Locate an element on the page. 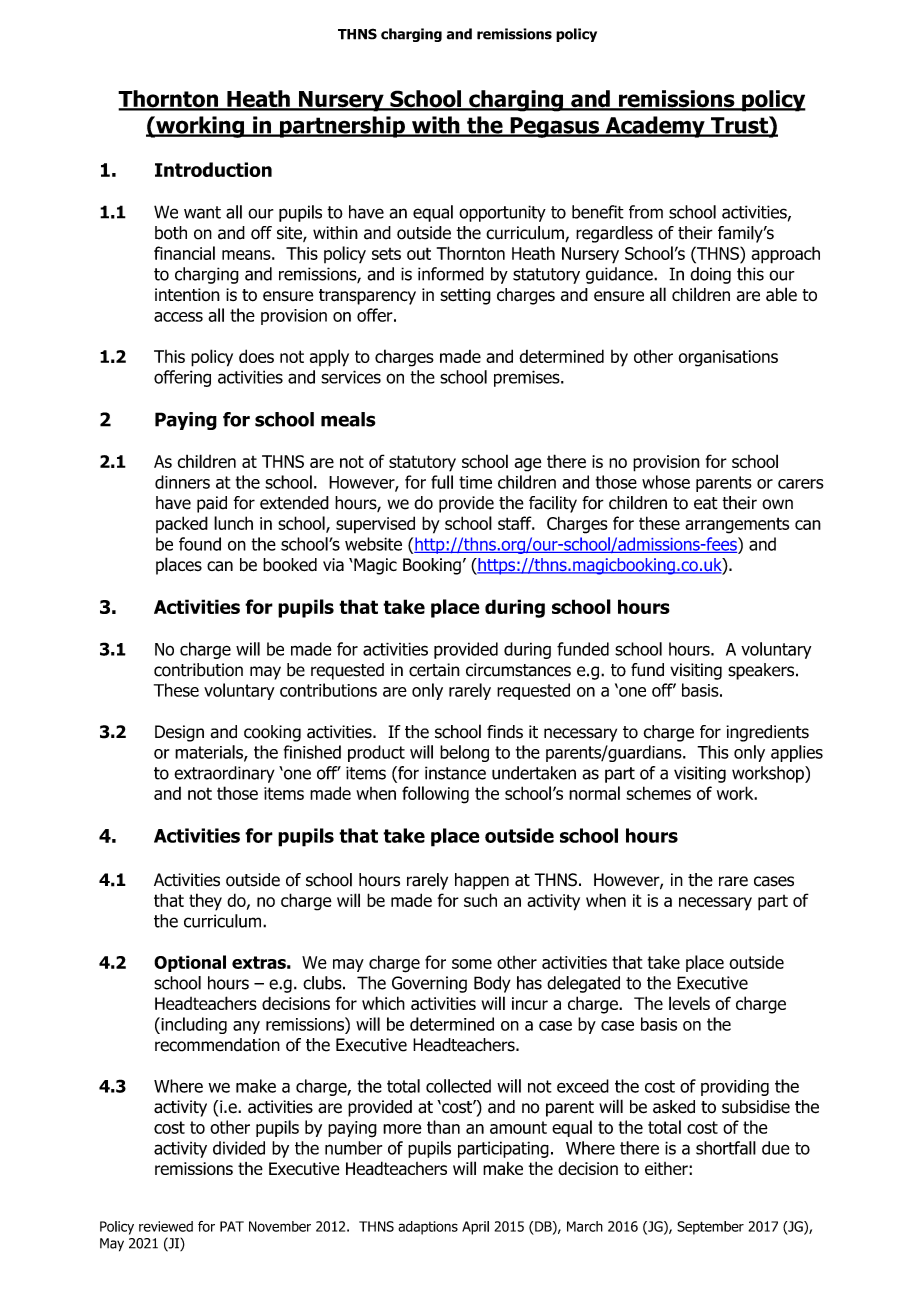  time is located at coordinates (475, 482).
